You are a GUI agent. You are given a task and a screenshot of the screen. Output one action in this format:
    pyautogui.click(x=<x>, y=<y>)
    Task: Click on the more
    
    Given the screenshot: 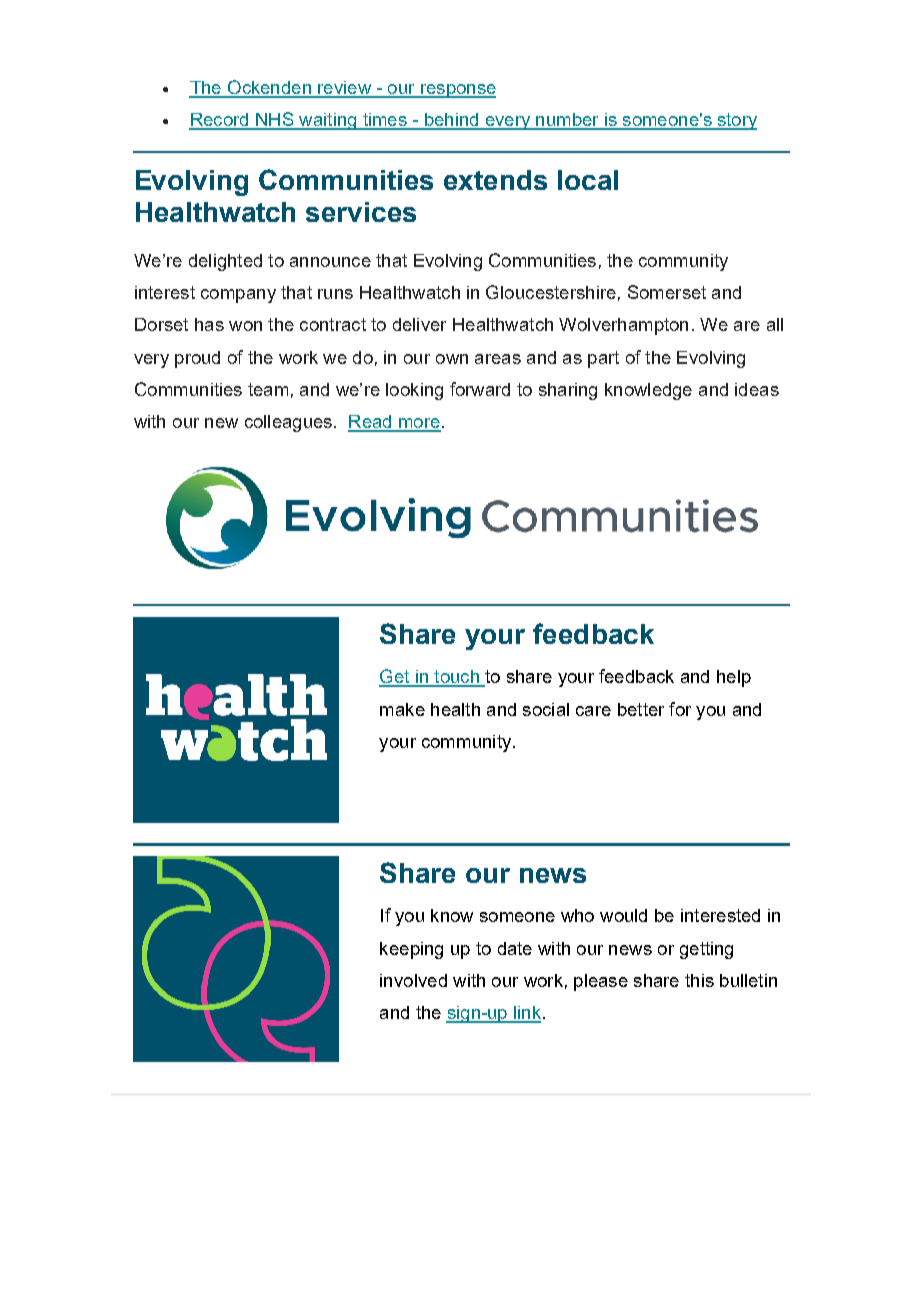 What is the action you would take?
    pyautogui.click(x=419, y=424)
